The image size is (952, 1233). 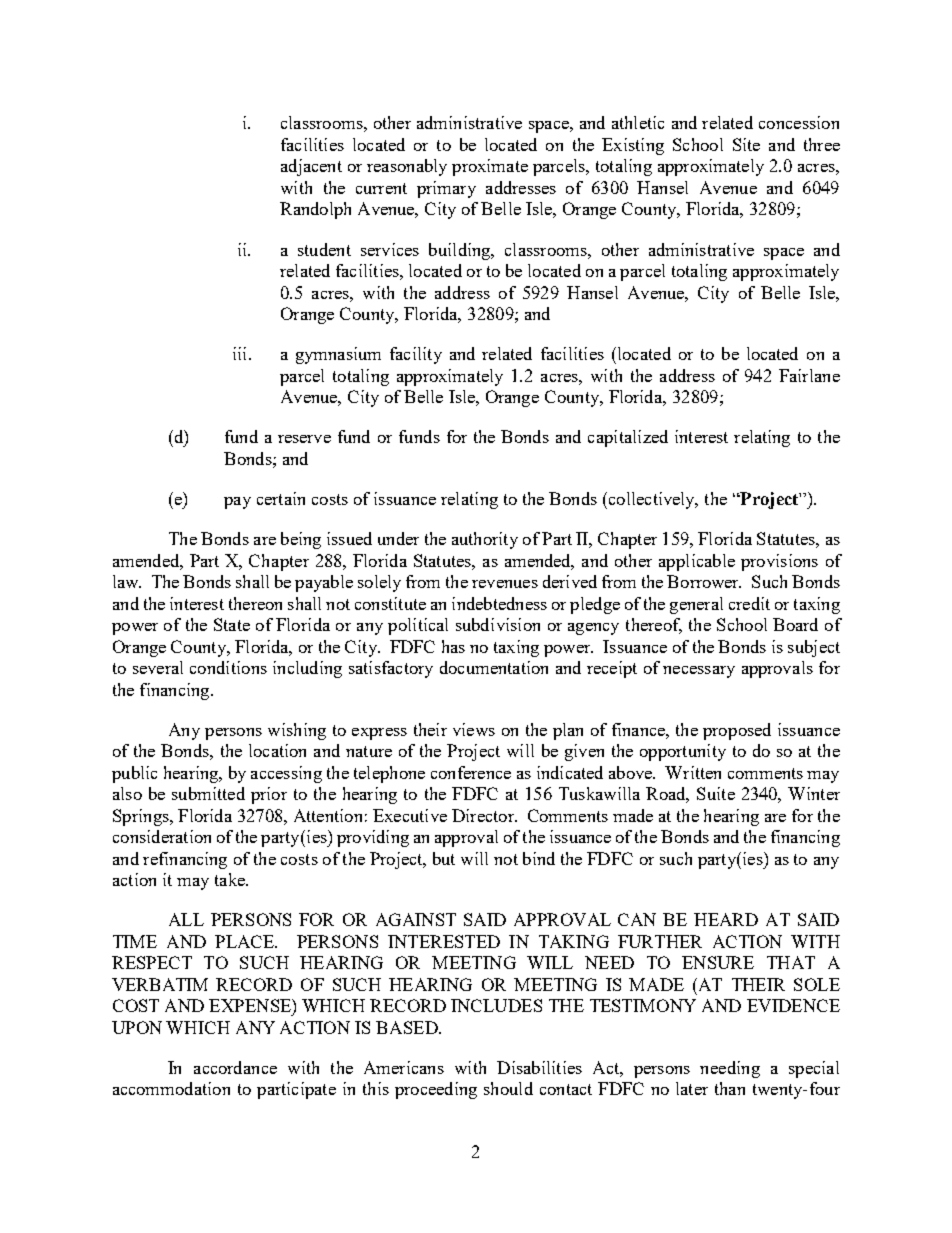 What do you see at coordinates (311, 167) in the screenshot?
I see `adjacent` at bounding box center [311, 167].
